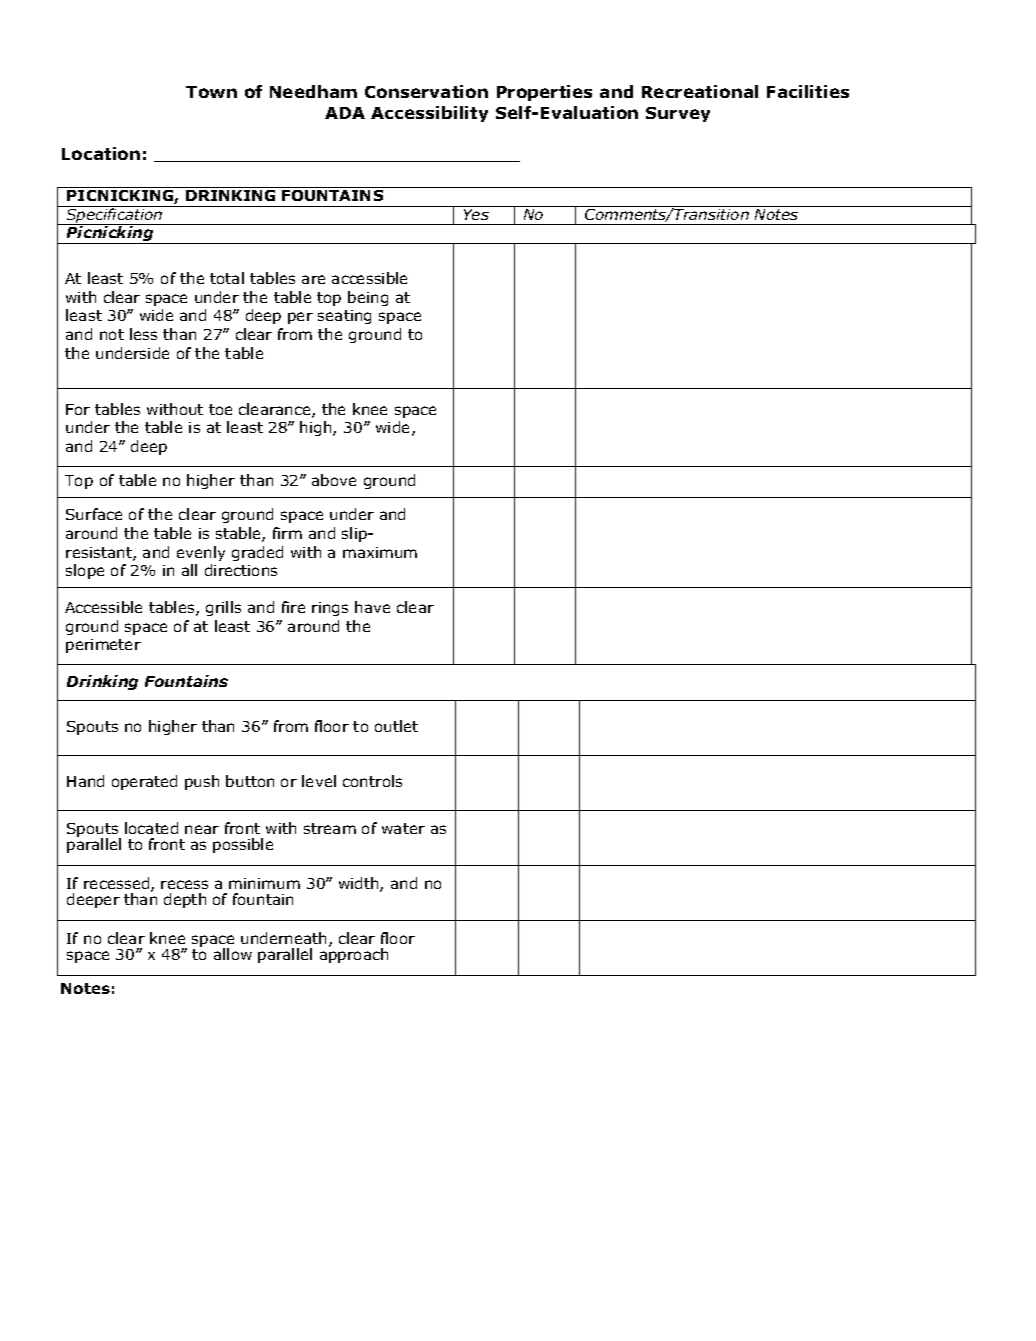 The image size is (1036, 1341). I want to click on controls, so click(372, 781).
